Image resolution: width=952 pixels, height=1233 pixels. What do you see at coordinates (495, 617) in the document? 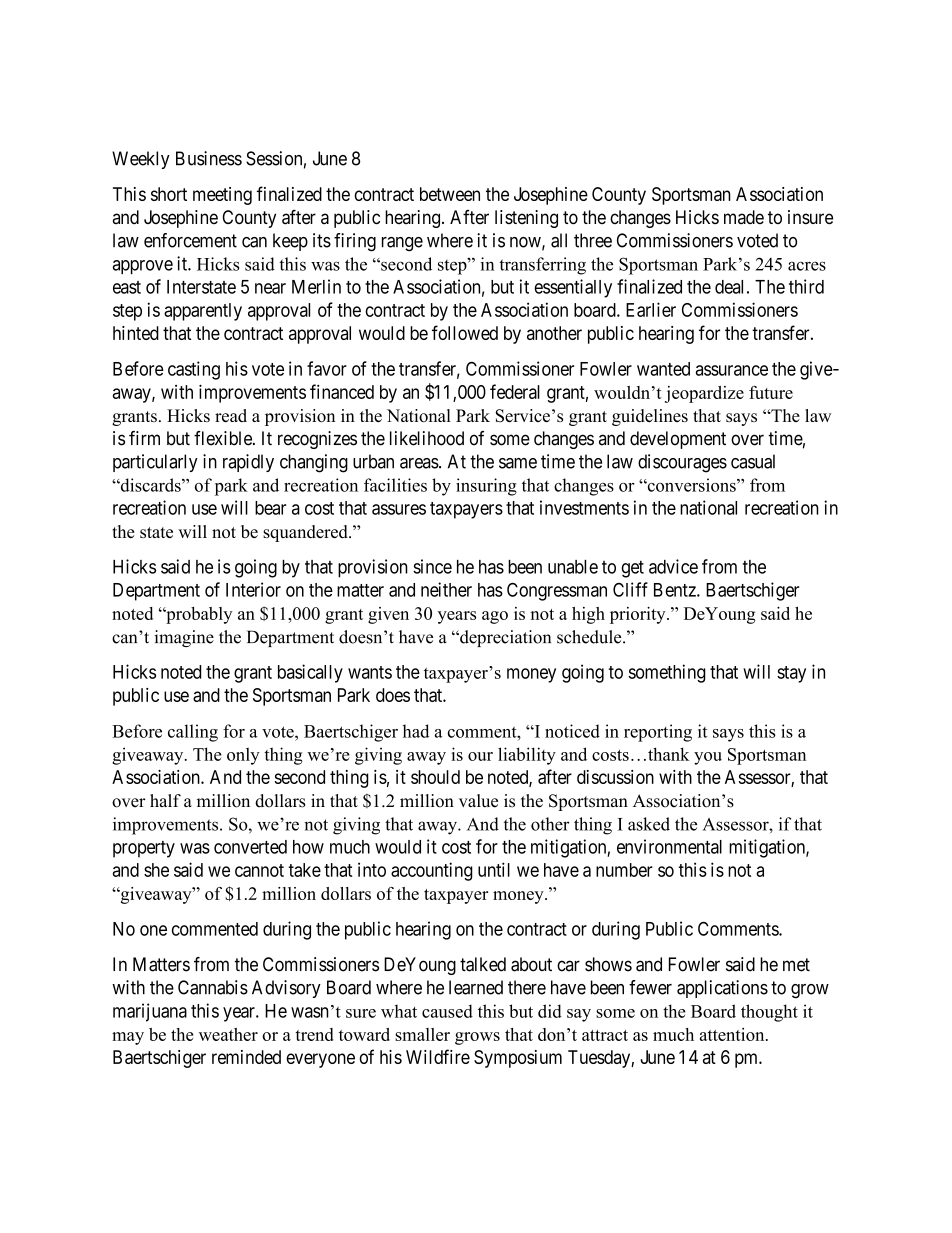
I see `ago` at bounding box center [495, 617].
